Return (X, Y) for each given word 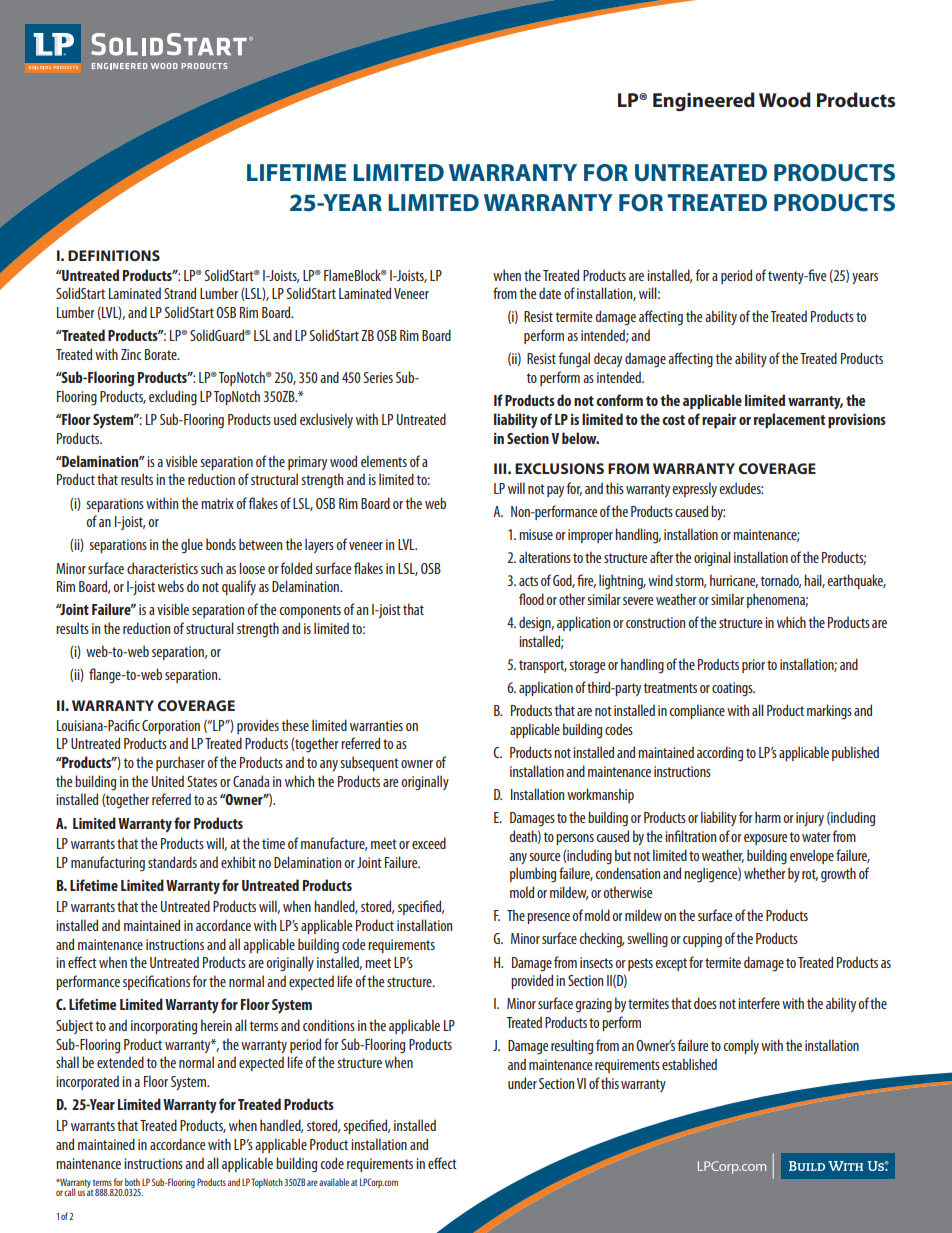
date (550, 293)
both (132, 1182)
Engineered (704, 102)
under (522, 1083)
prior (753, 666)
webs (171, 586)
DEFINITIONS (114, 255)
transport (543, 666)
